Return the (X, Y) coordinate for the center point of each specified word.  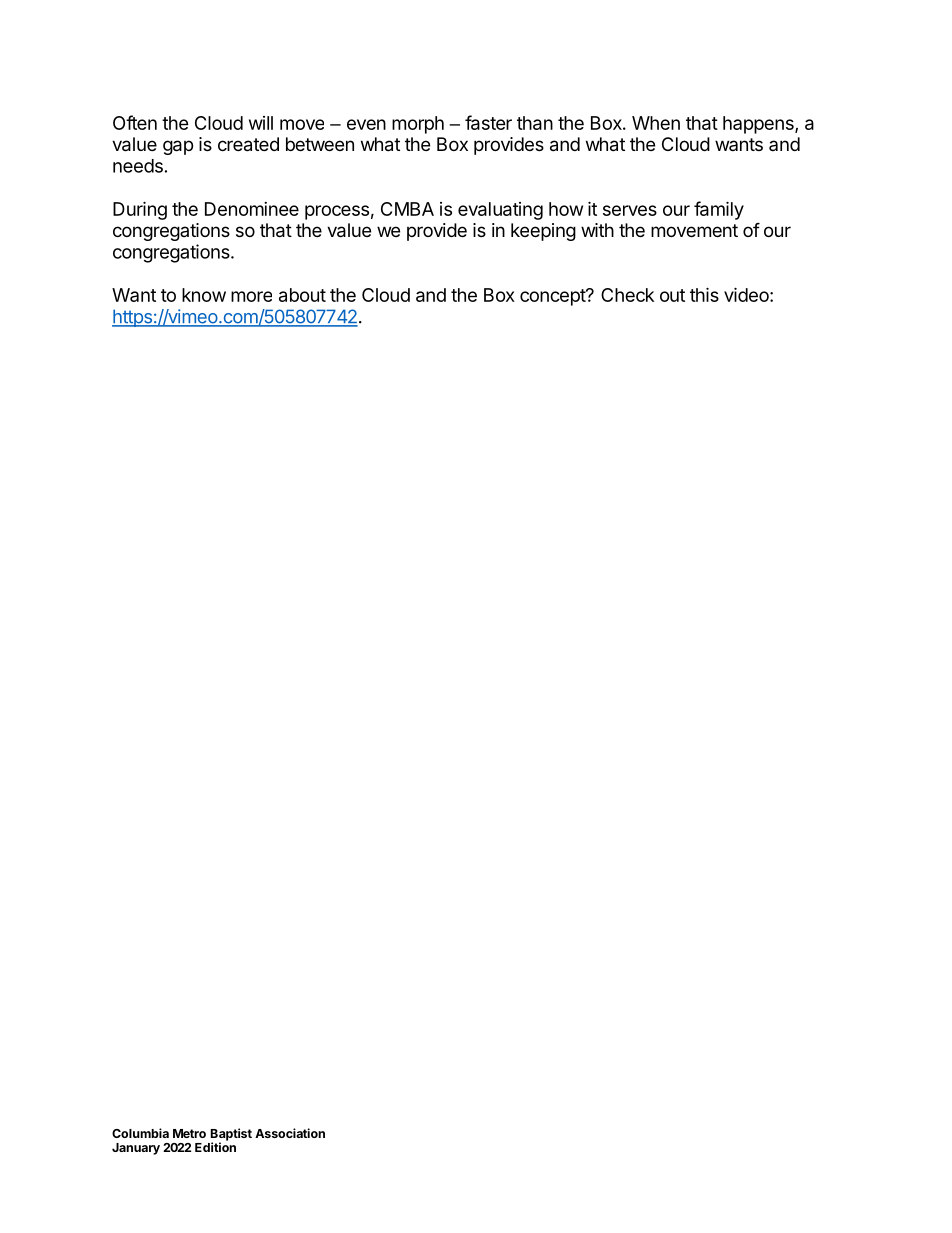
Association (290, 1133)
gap (178, 147)
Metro (189, 1133)
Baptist (231, 1135)
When (656, 123)
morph (418, 125)
